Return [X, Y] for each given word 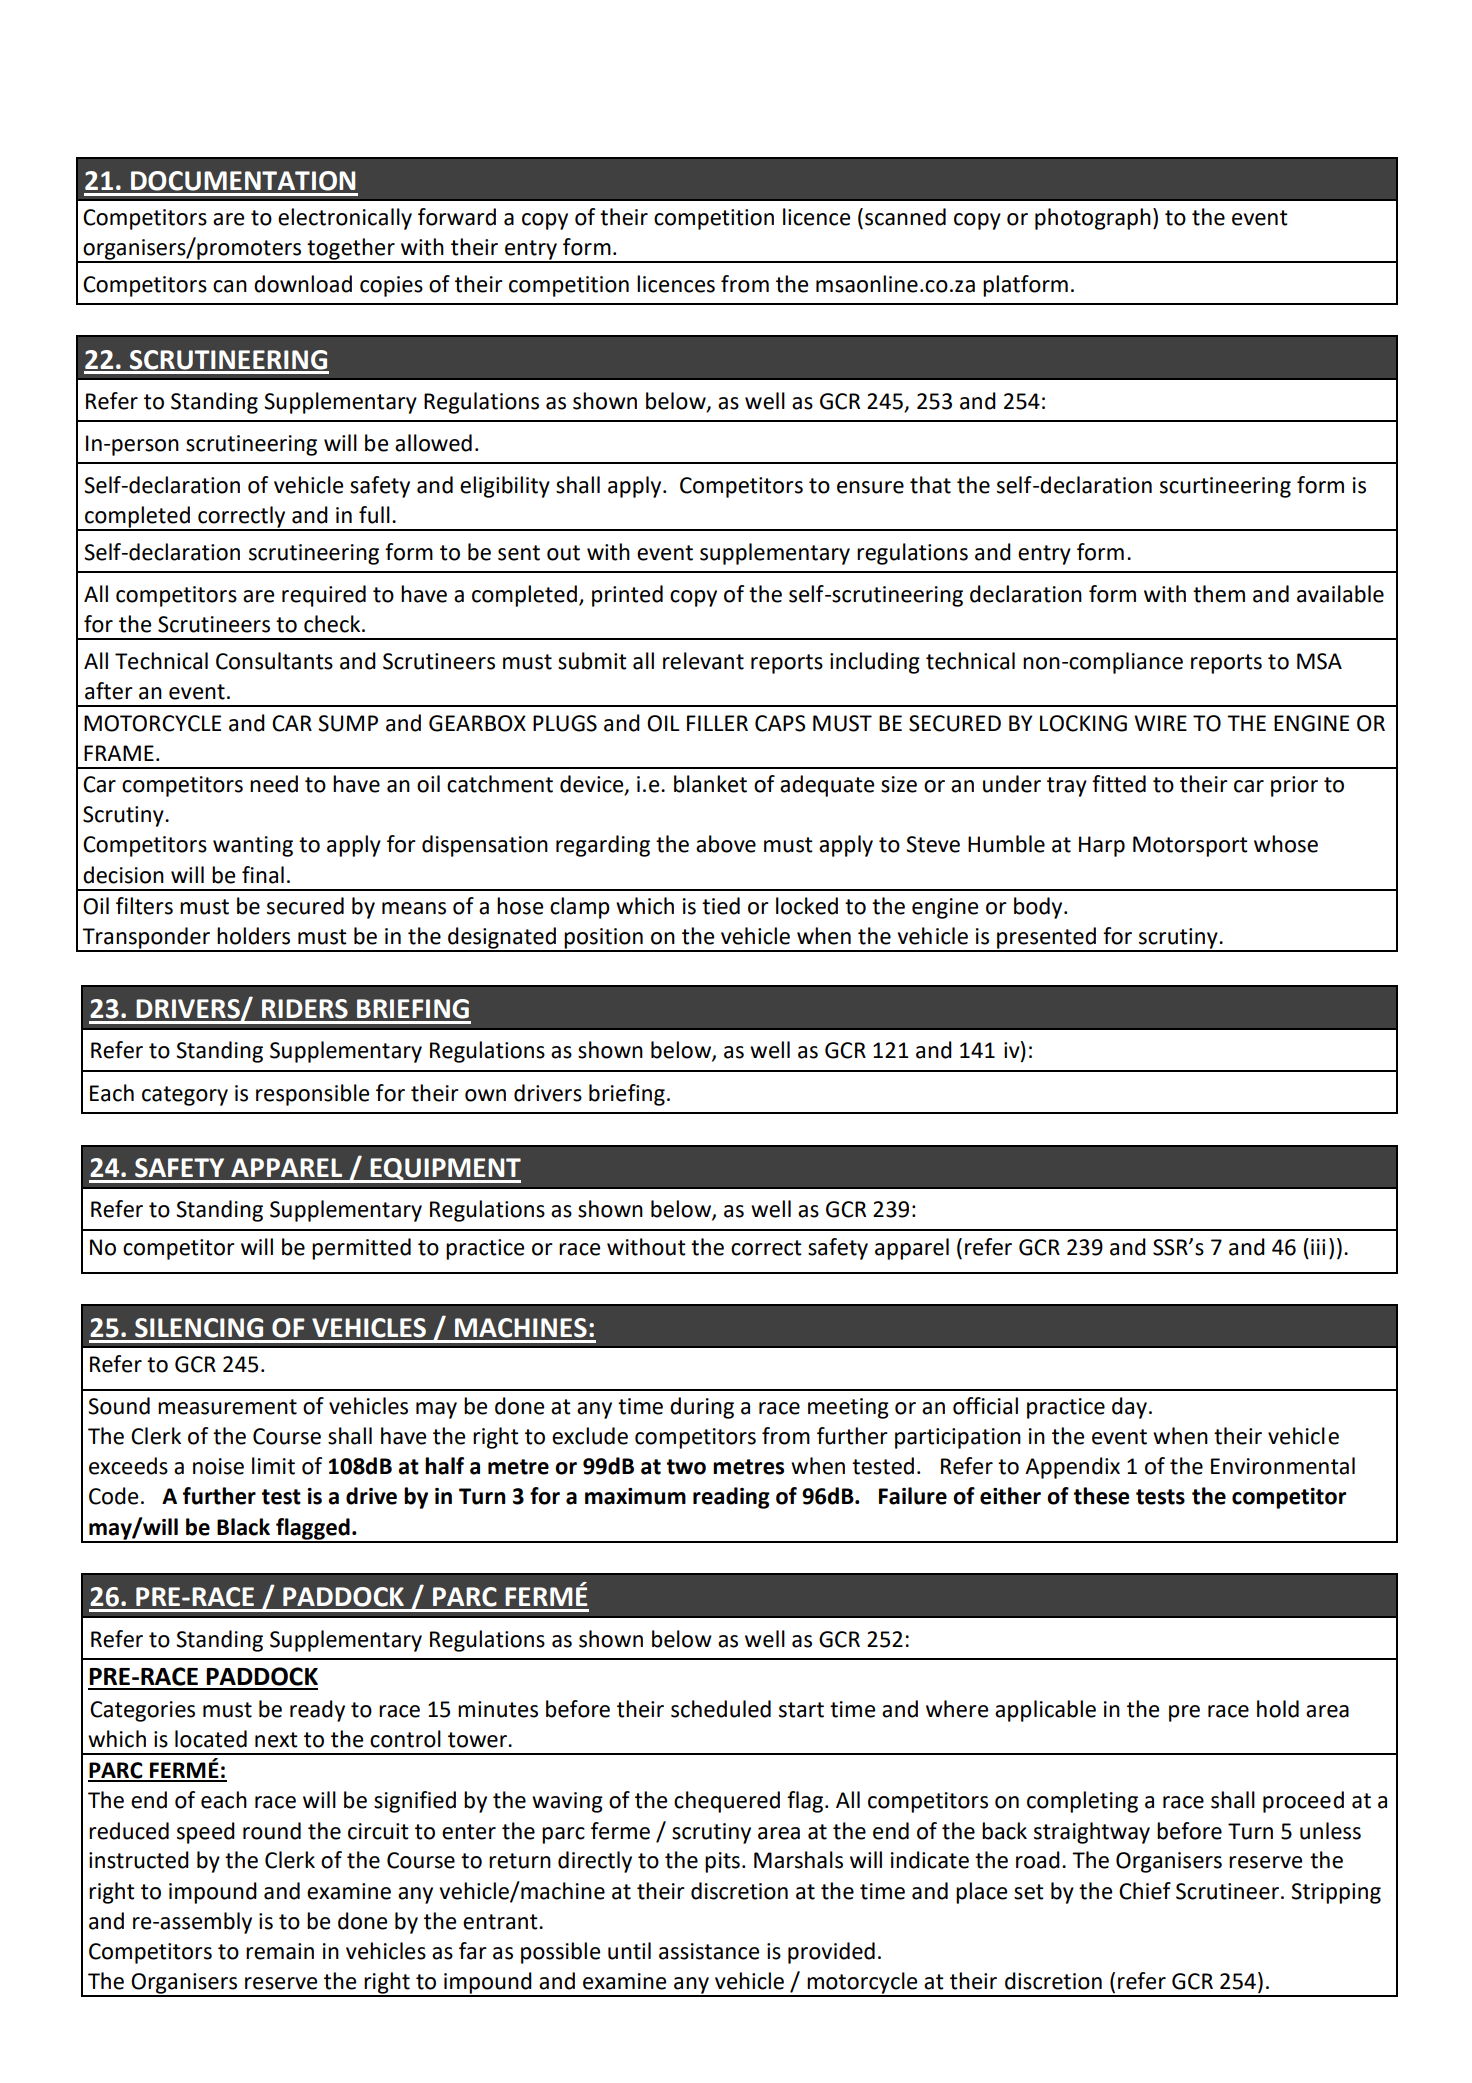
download [303, 284]
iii [1318, 1247]
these [1102, 1496]
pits [722, 1862]
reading [731, 1498]
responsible [312, 1095]
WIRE [1160, 723]
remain [280, 1951]
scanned [905, 217]
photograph [1093, 219]
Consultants [274, 661]
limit [273, 1466]
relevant [703, 661]
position [604, 939]
